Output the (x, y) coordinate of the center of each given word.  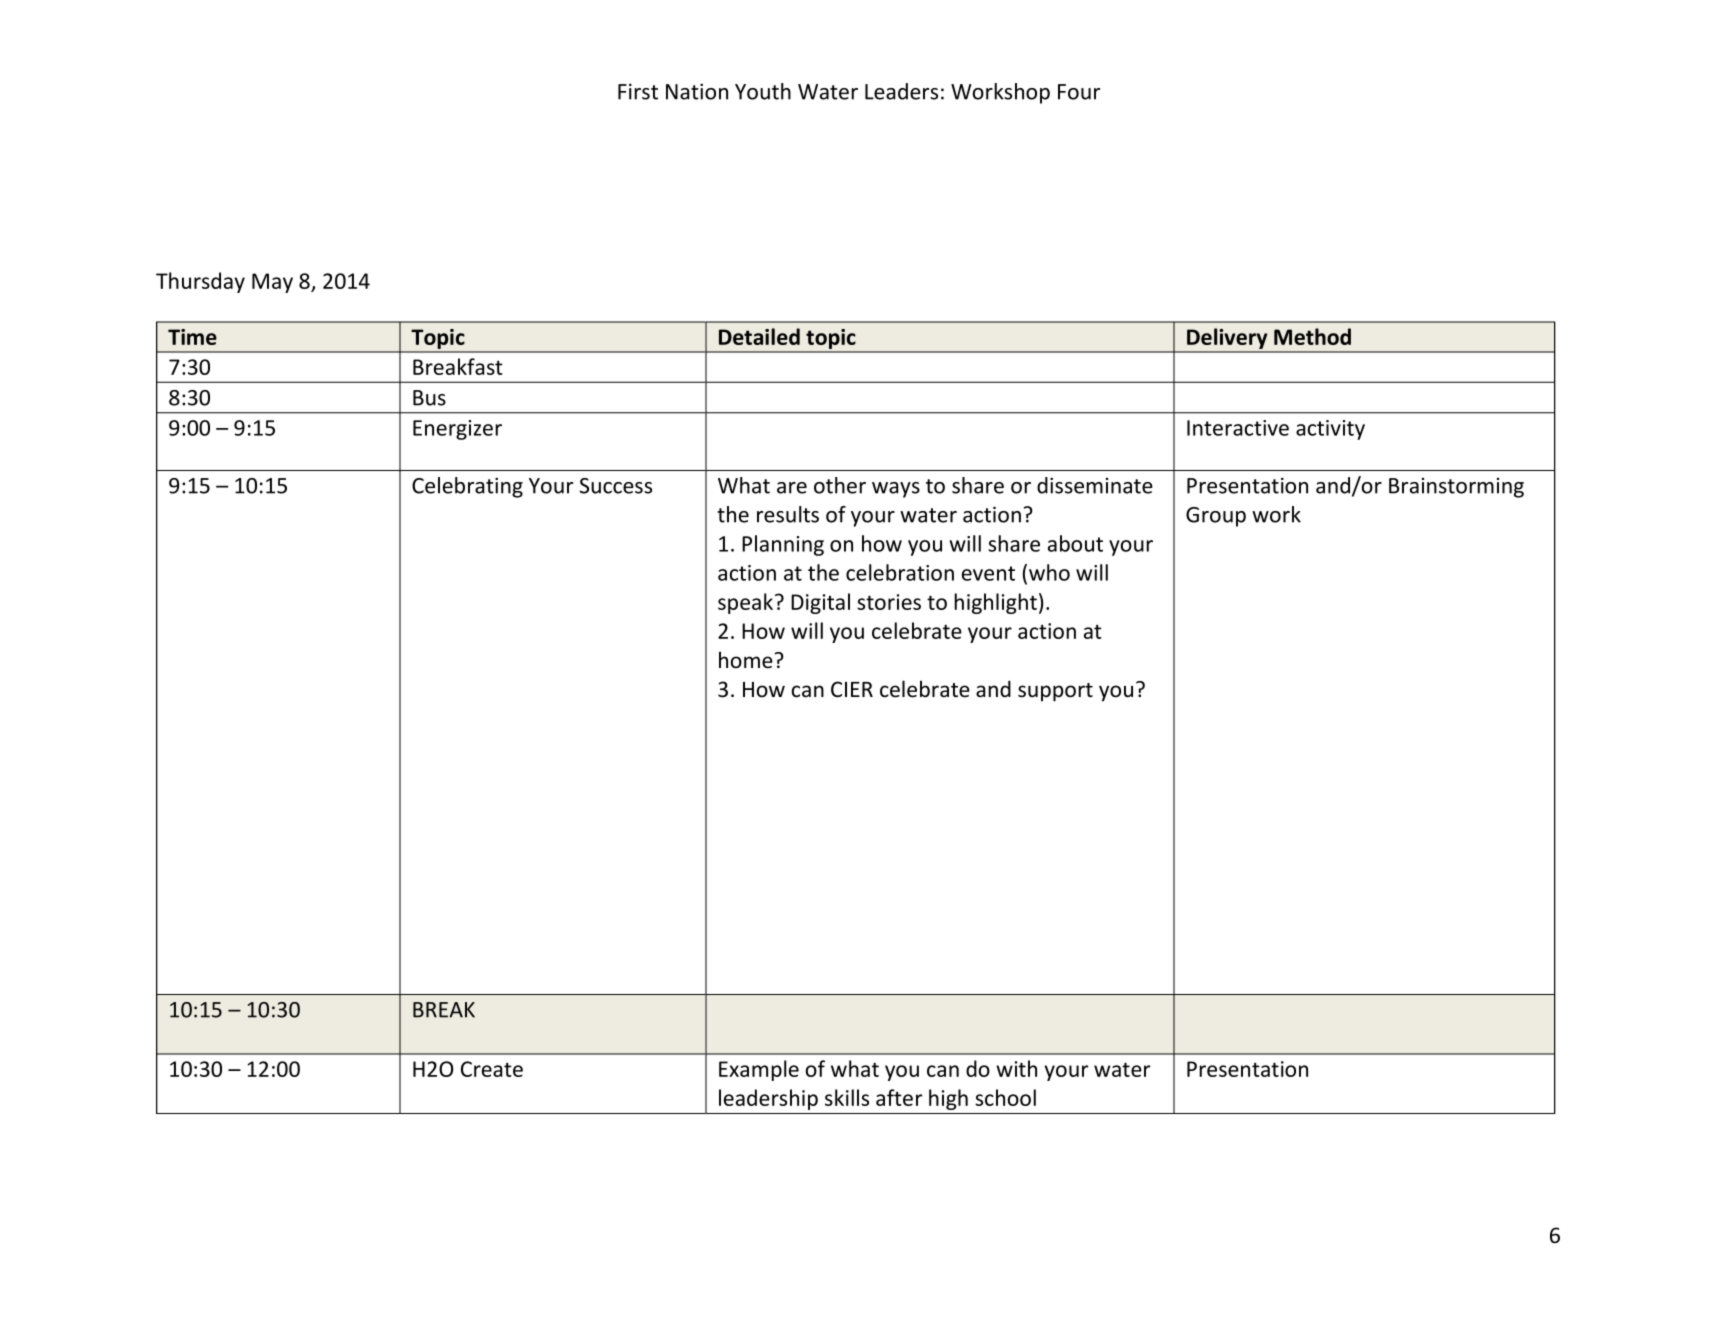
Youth (763, 91)
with (1016, 1068)
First (638, 91)
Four (1079, 92)
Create (492, 1069)
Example (759, 1070)
